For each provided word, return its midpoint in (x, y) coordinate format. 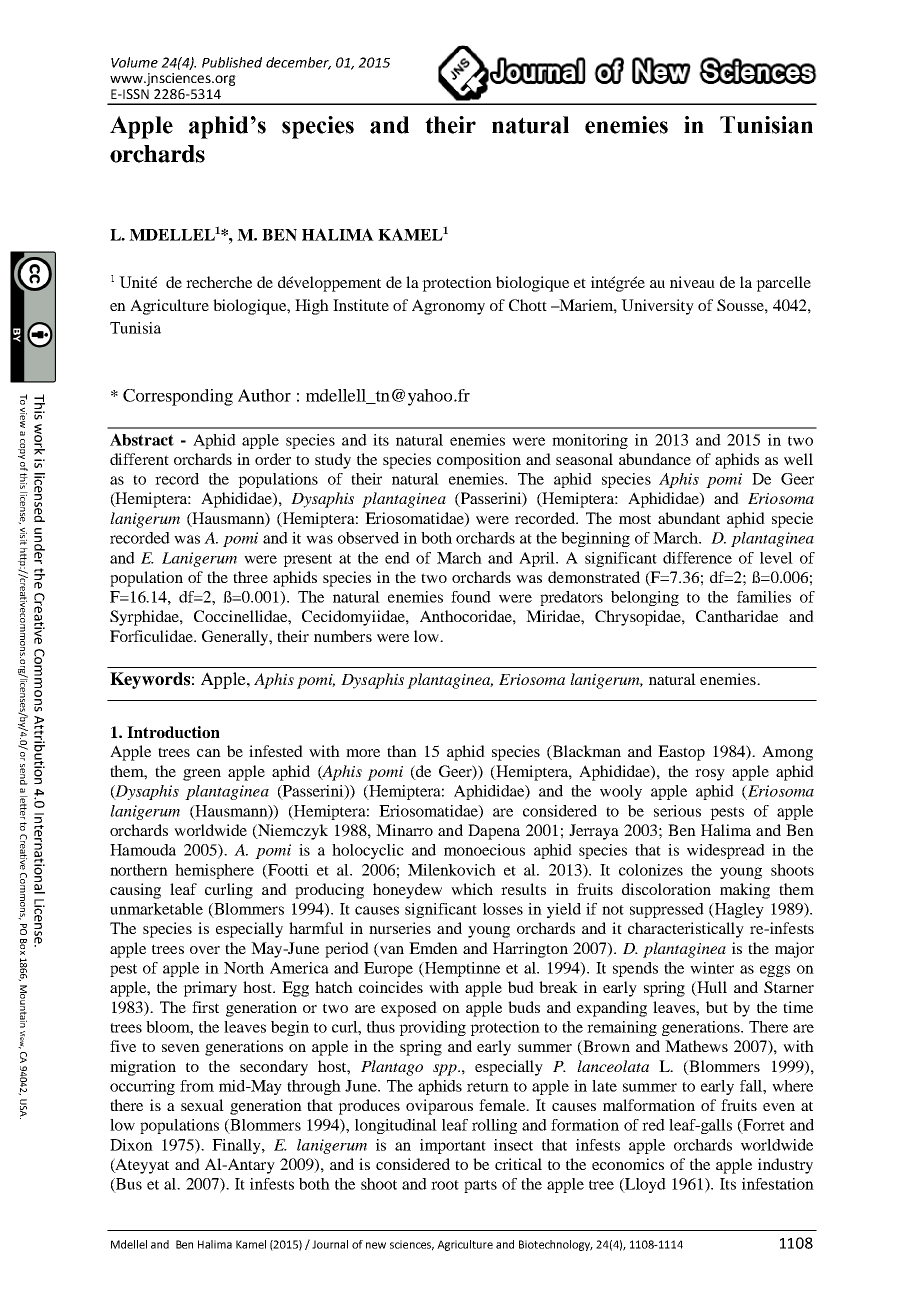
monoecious (484, 850)
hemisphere (214, 871)
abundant (689, 518)
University (657, 307)
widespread (726, 851)
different (139, 459)
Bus (128, 1185)
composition (479, 461)
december (298, 63)
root (445, 1185)
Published (232, 62)
